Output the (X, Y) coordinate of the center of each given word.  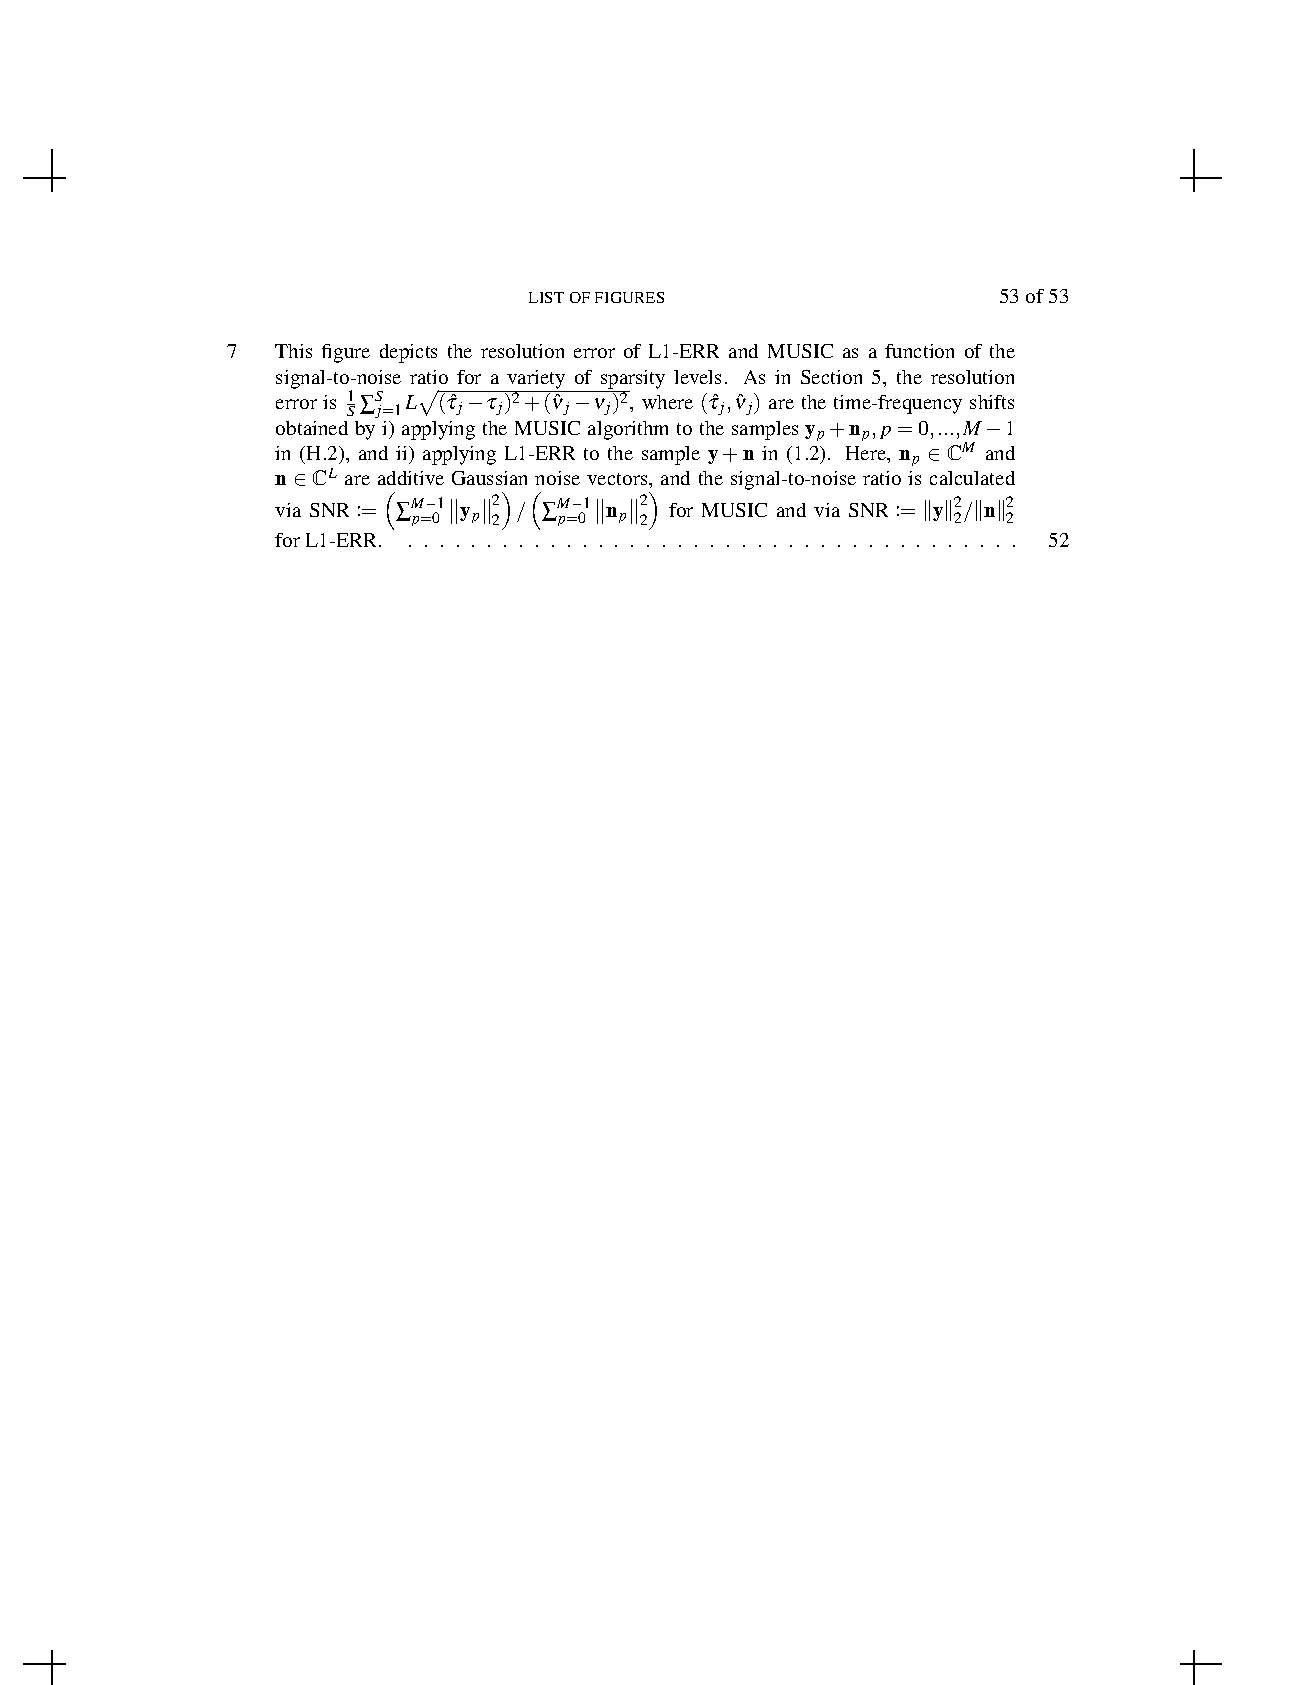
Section (831, 377)
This (293, 351)
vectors (618, 479)
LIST (546, 297)
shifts (992, 402)
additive (411, 478)
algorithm (628, 430)
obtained (312, 428)
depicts (408, 353)
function (919, 351)
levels (697, 377)
